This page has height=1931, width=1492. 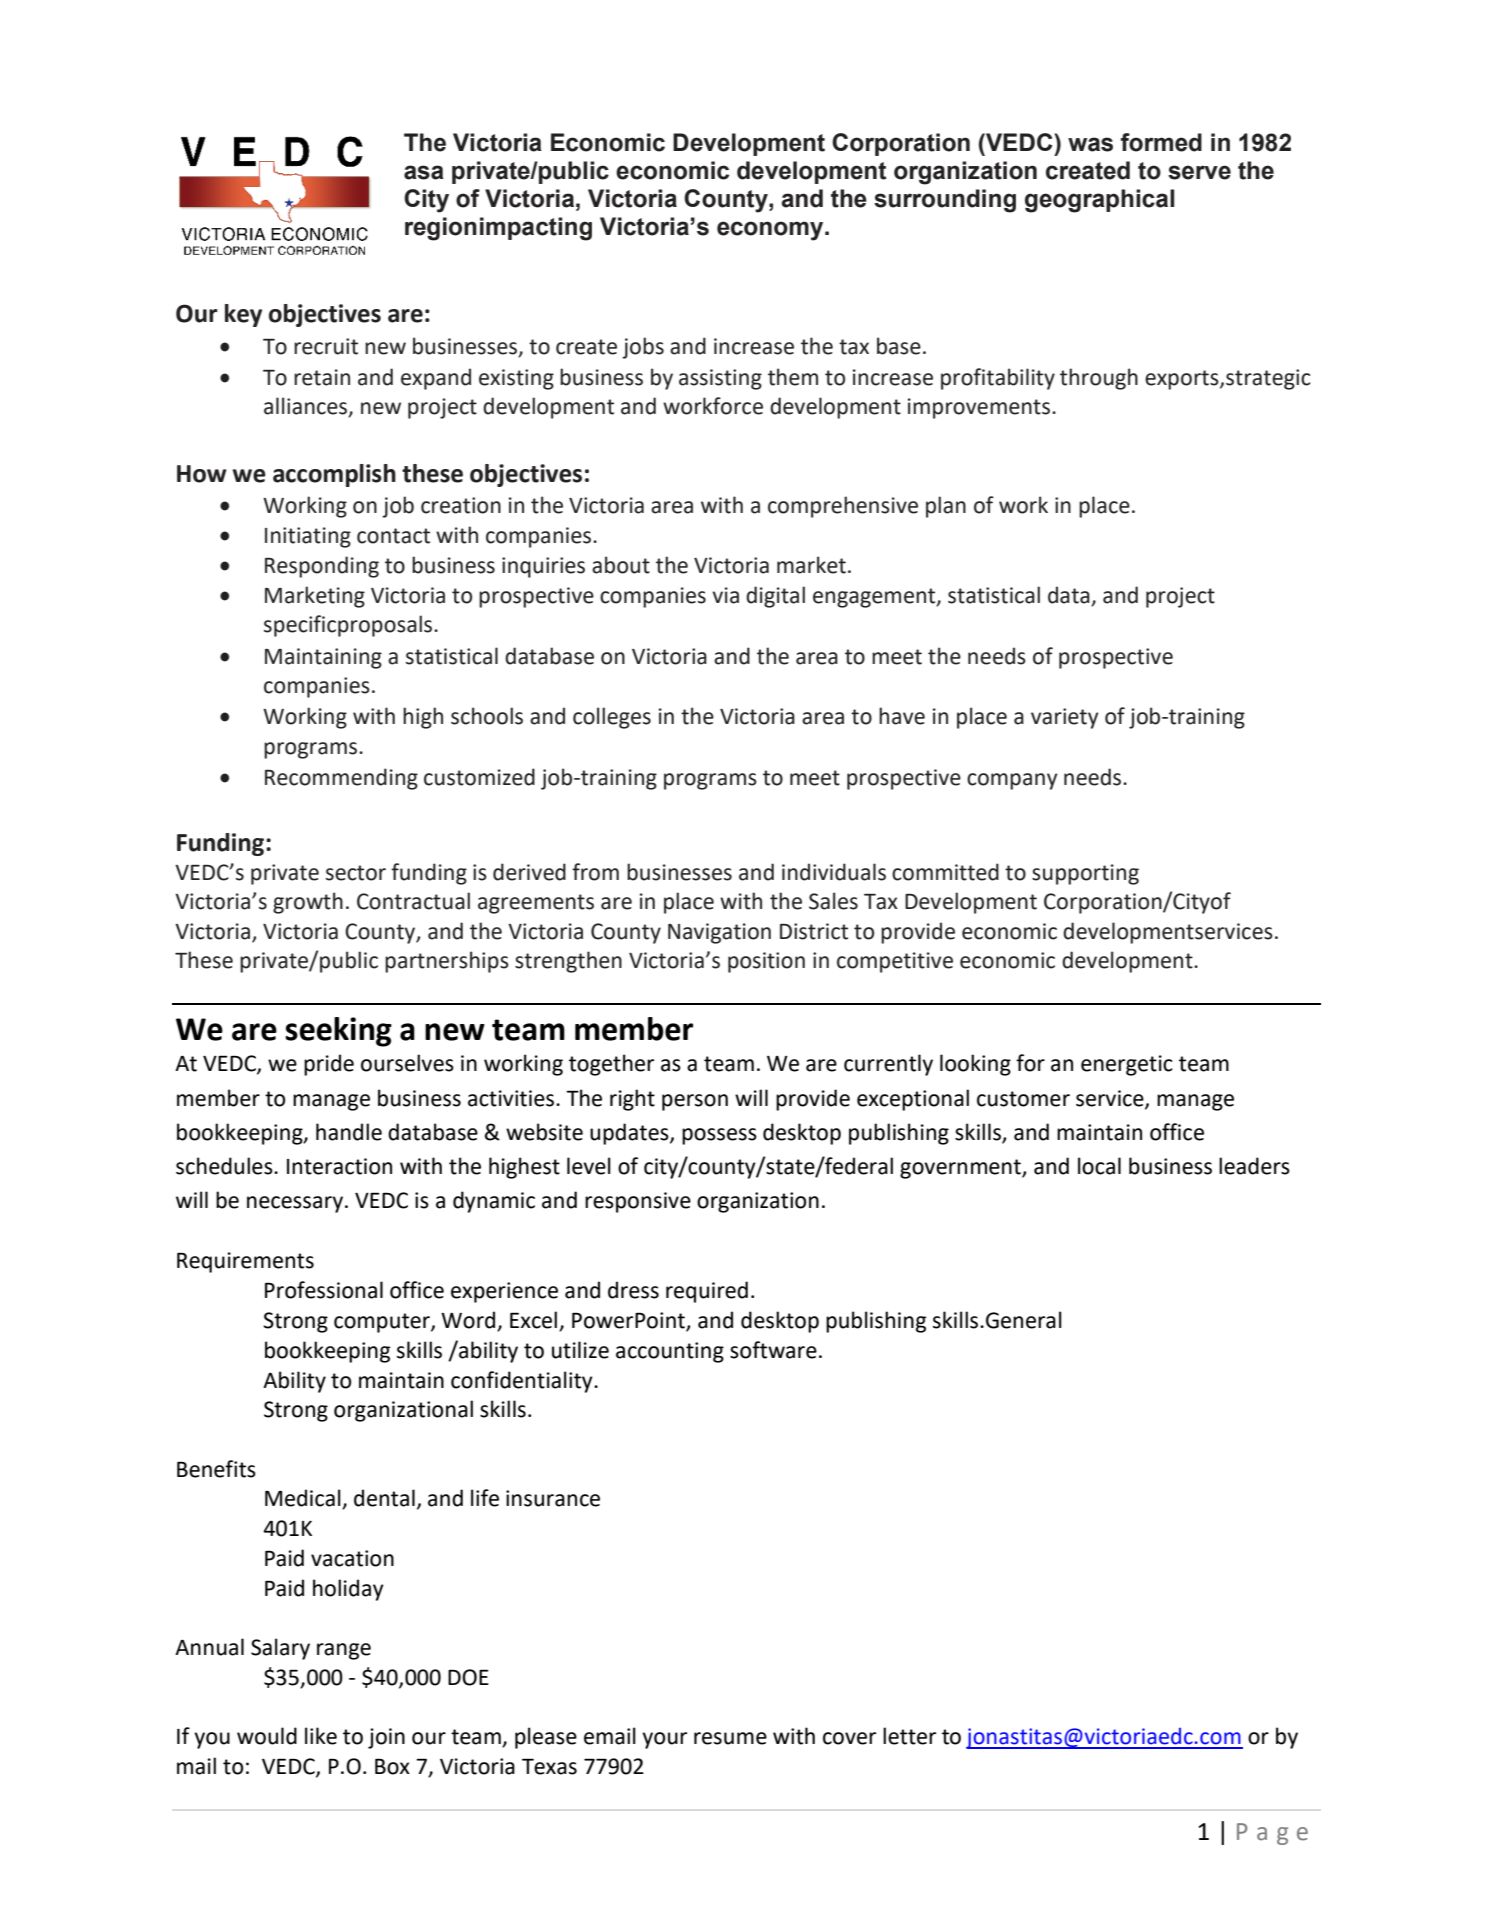 What do you see at coordinates (321, 1736) in the page?
I see `like` at bounding box center [321, 1736].
